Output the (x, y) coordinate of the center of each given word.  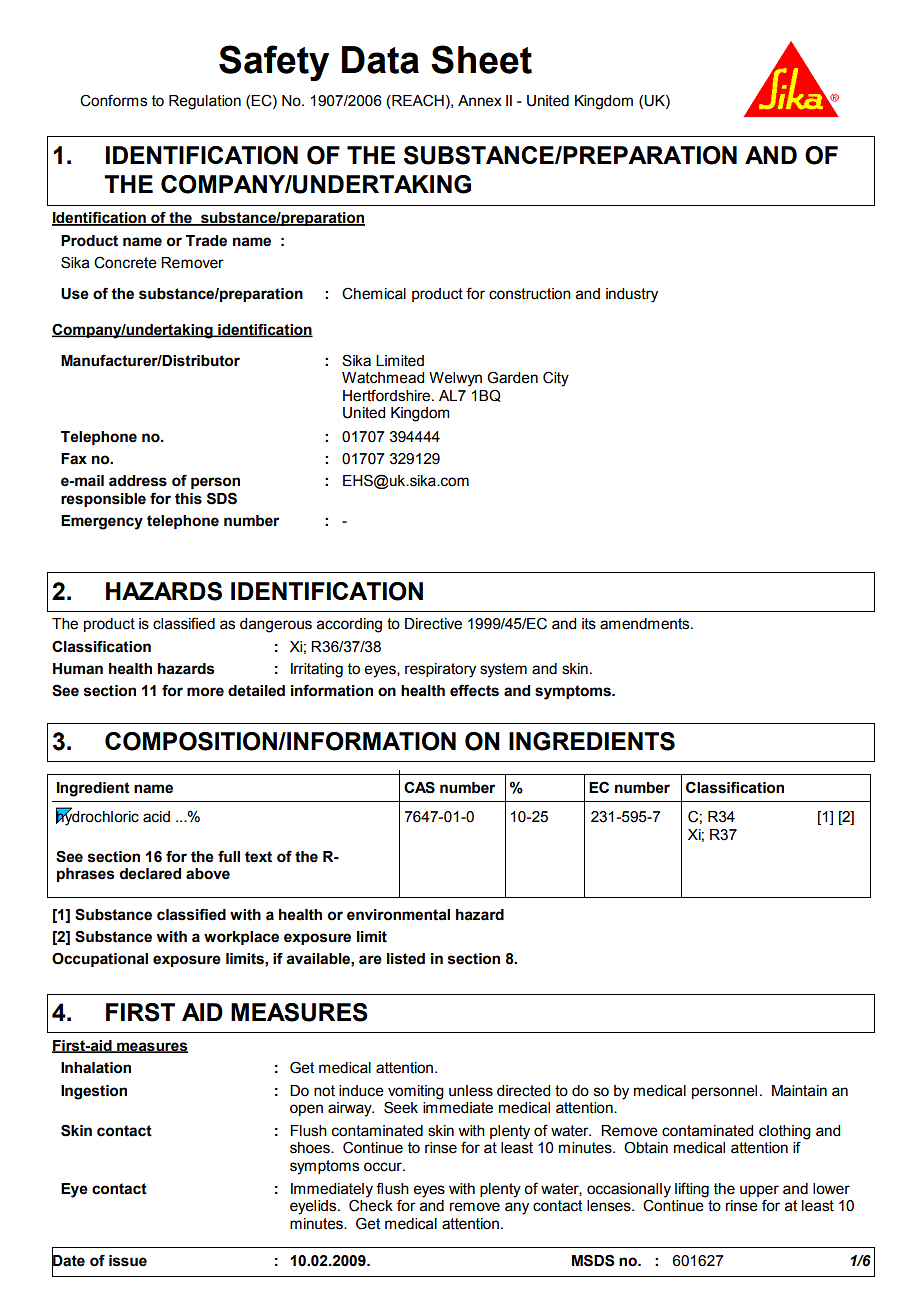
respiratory (440, 670)
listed (406, 959)
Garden (512, 377)
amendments (646, 624)
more (205, 692)
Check (371, 1204)
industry (632, 295)
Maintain (799, 1091)
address (138, 481)
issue (128, 1261)
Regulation (205, 102)
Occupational (100, 959)
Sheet (481, 59)
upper (759, 1191)
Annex (480, 101)
